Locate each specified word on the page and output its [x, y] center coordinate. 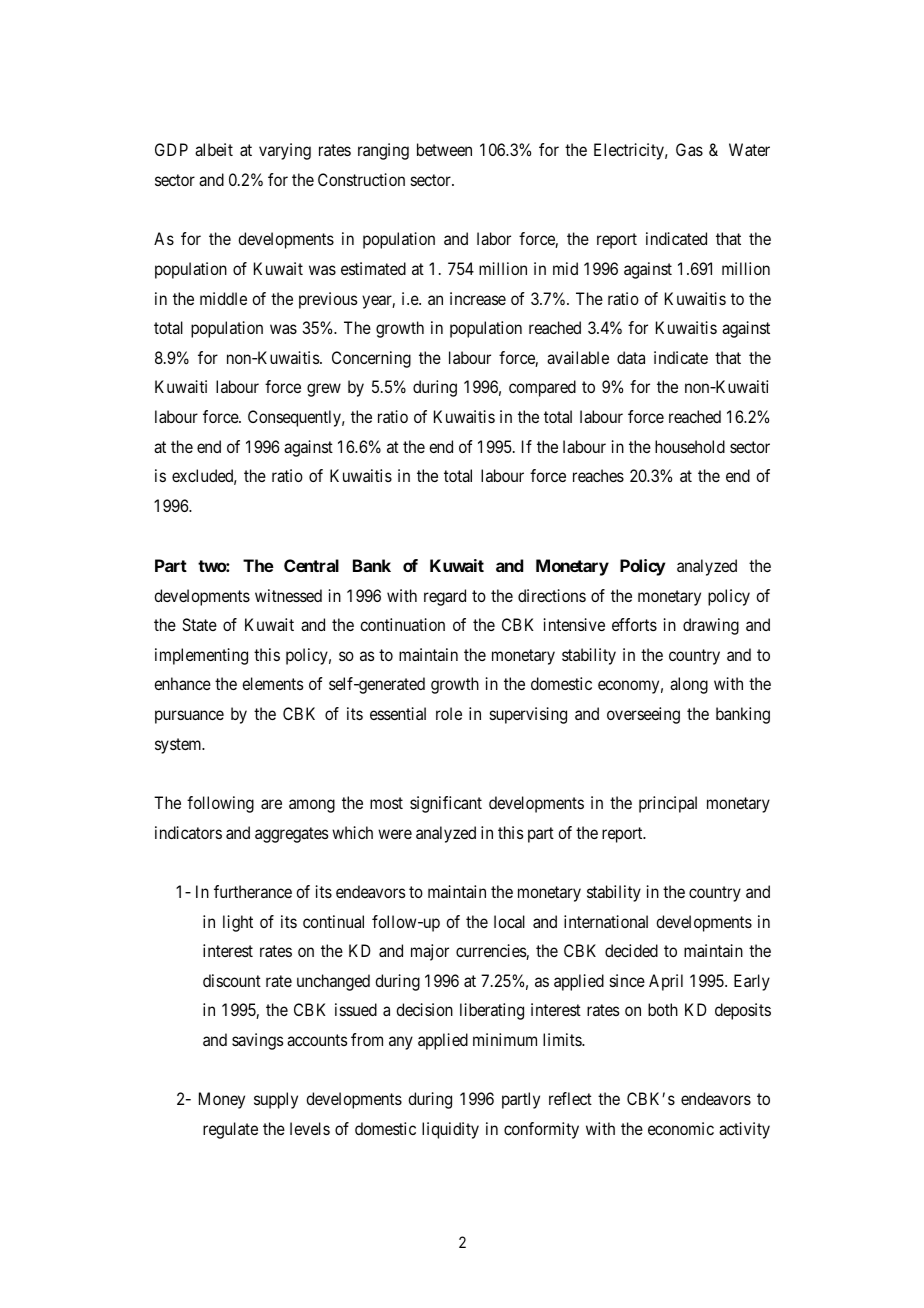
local [509, 921]
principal [668, 804]
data [631, 357]
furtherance [253, 891]
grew [324, 390]
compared [542, 388]
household [690, 446]
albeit [214, 149]
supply [276, 1100]
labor [494, 238]
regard [445, 597]
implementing [201, 656]
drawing [711, 626]
